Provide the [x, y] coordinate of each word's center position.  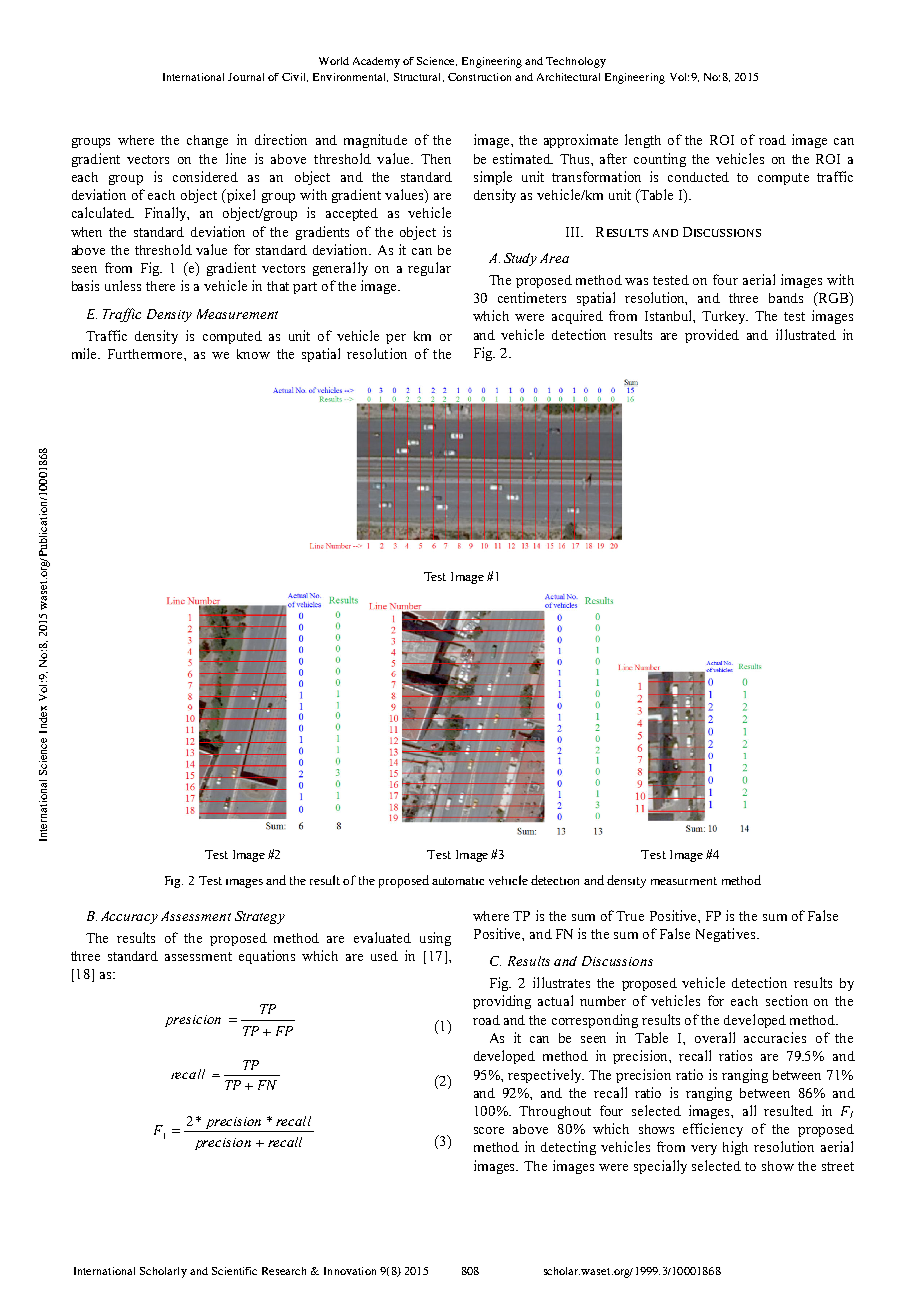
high [735, 1148]
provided [712, 336]
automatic [458, 881]
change [207, 141]
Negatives [727, 935]
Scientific [234, 1271]
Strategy [260, 917]
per [396, 339]
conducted [698, 177]
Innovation [350, 1271]
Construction [479, 77]
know [253, 354]
